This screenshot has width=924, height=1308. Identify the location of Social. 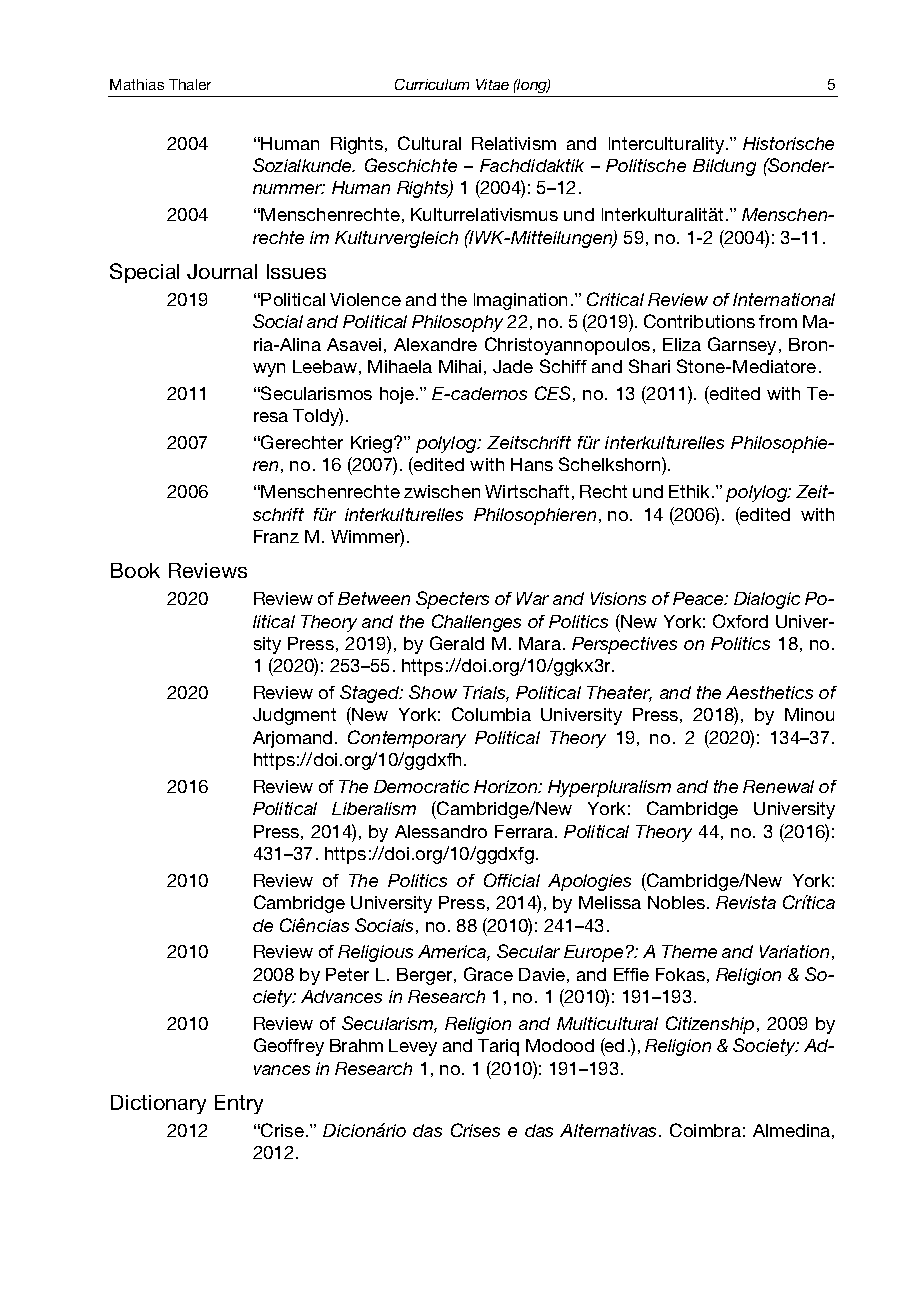
(278, 321).
